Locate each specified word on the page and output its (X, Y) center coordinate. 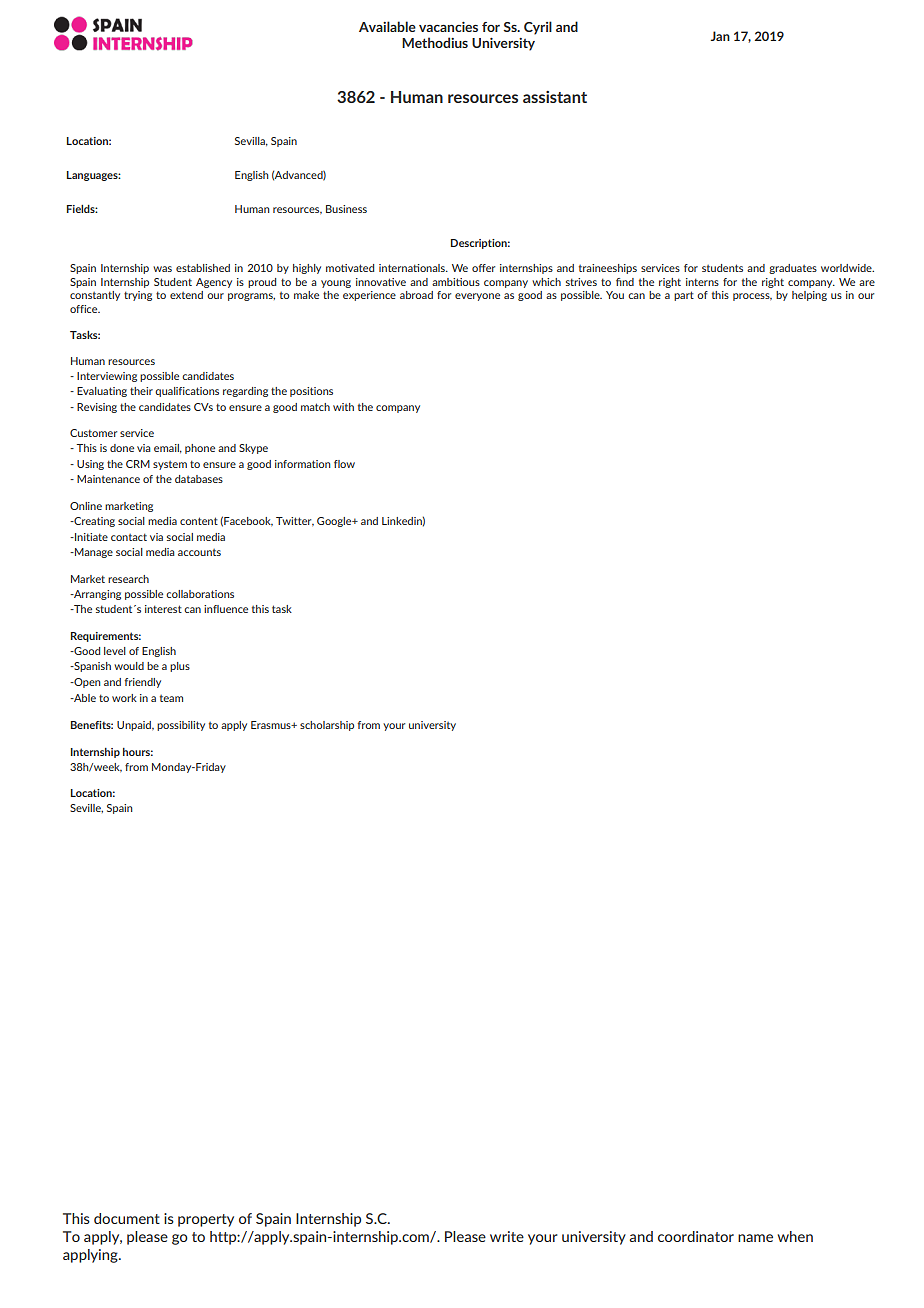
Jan (720, 36)
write (507, 1236)
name (755, 1238)
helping (809, 296)
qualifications (187, 392)
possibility (181, 726)
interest (163, 609)
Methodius (435, 42)
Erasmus (272, 725)
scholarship (327, 726)
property (206, 1220)
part (684, 296)
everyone (477, 297)
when (795, 1236)
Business (346, 209)
